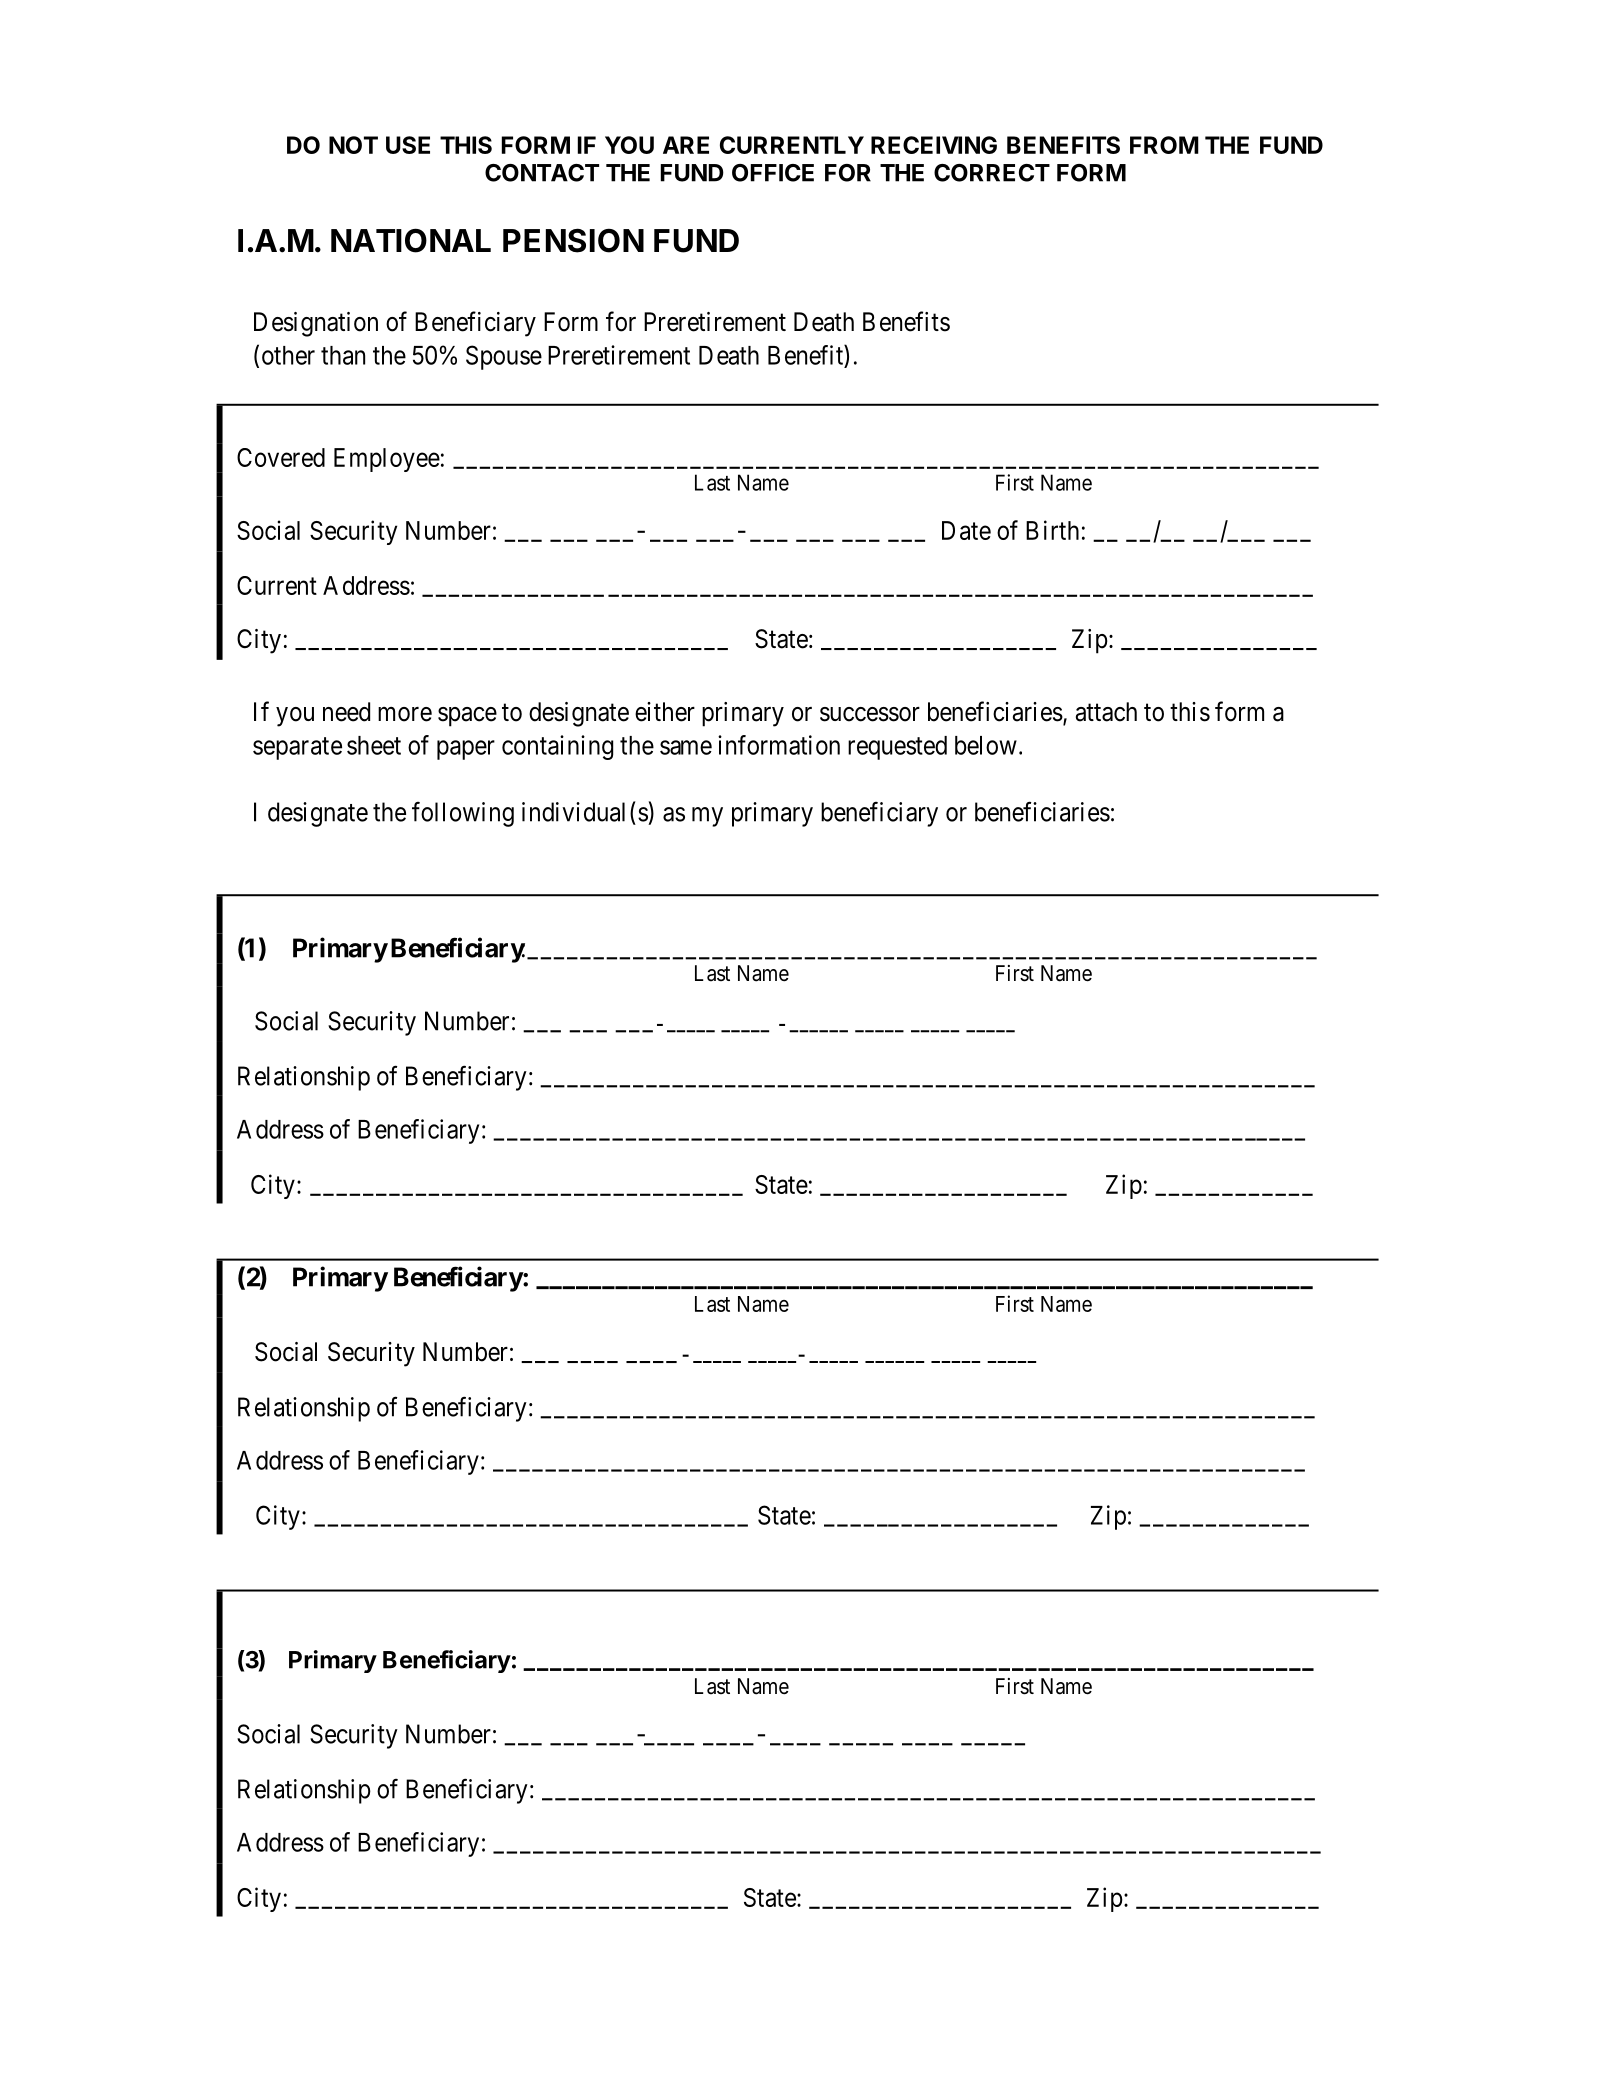 The height and width of the screenshot is (2080, 1607). I want to click on Birth, so click(1052, 530).
